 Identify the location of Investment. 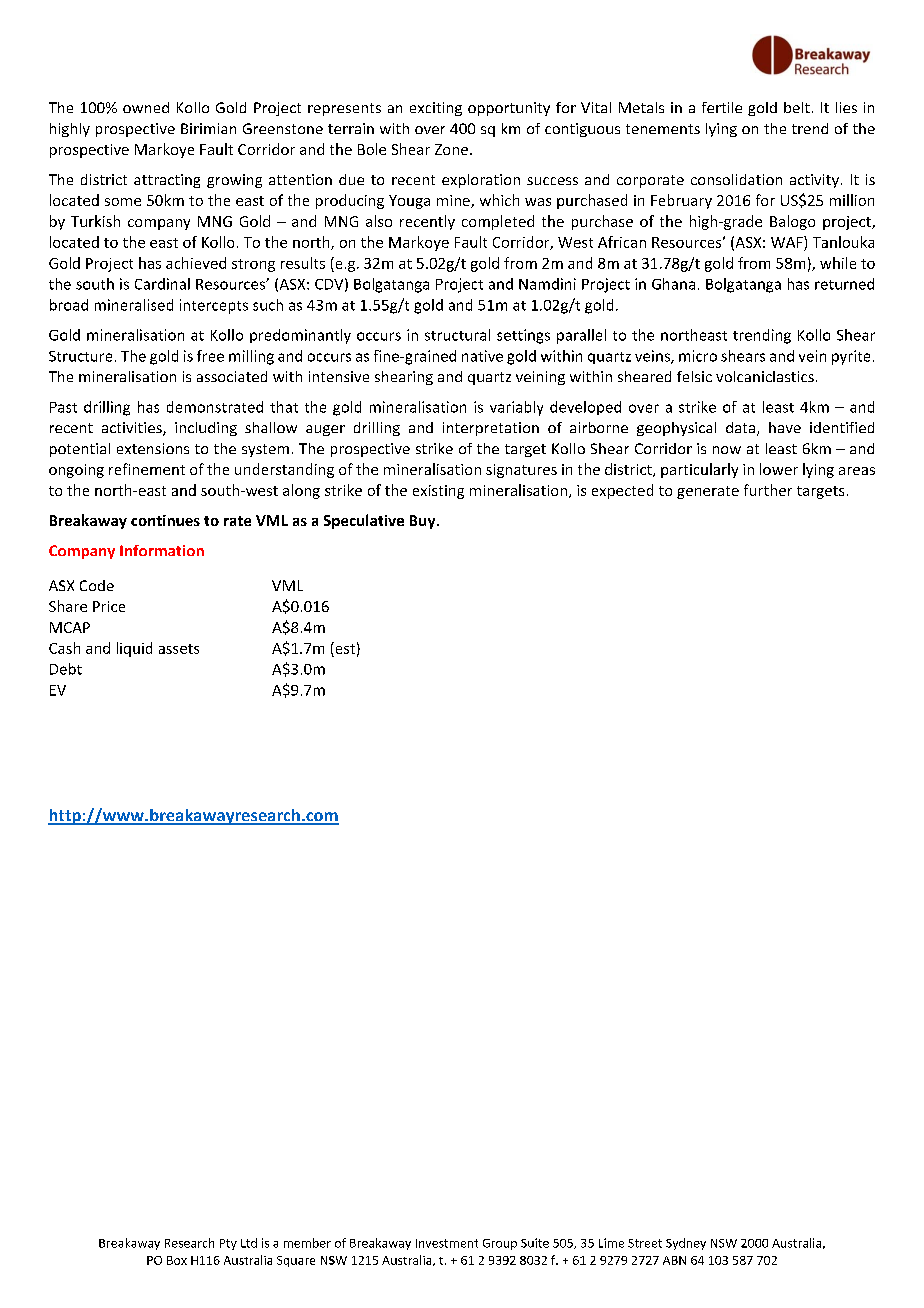
(447, 1243).
